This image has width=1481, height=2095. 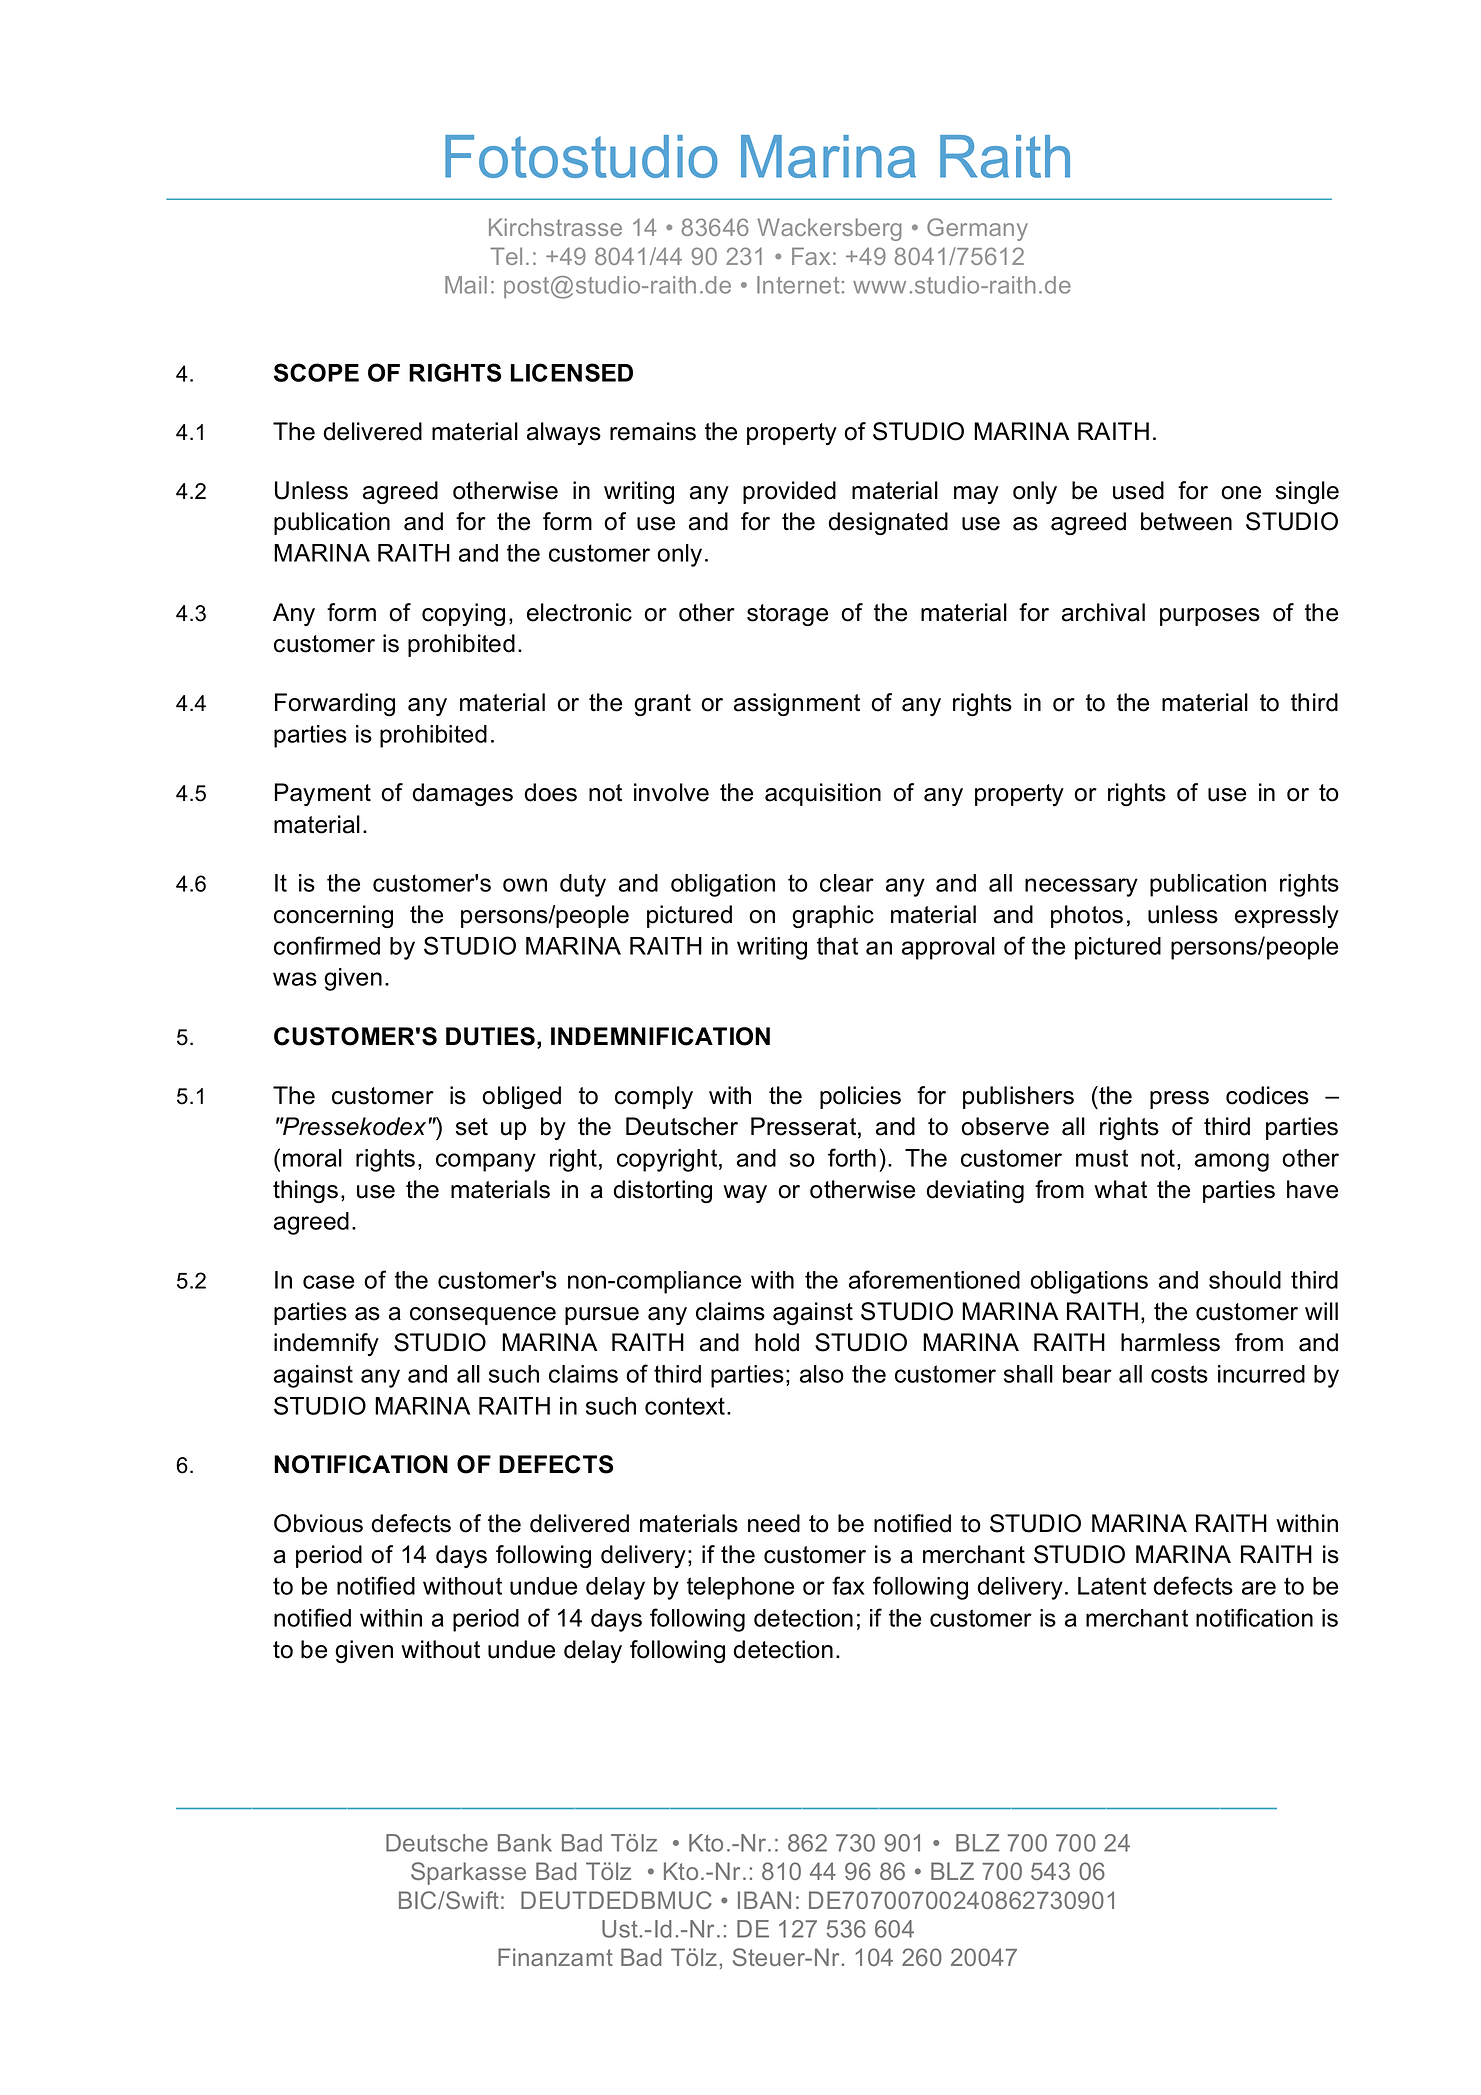 What do you see at coordinates (466, 285) in the image?
I see `Mail` at bounding box center [466, 285].
